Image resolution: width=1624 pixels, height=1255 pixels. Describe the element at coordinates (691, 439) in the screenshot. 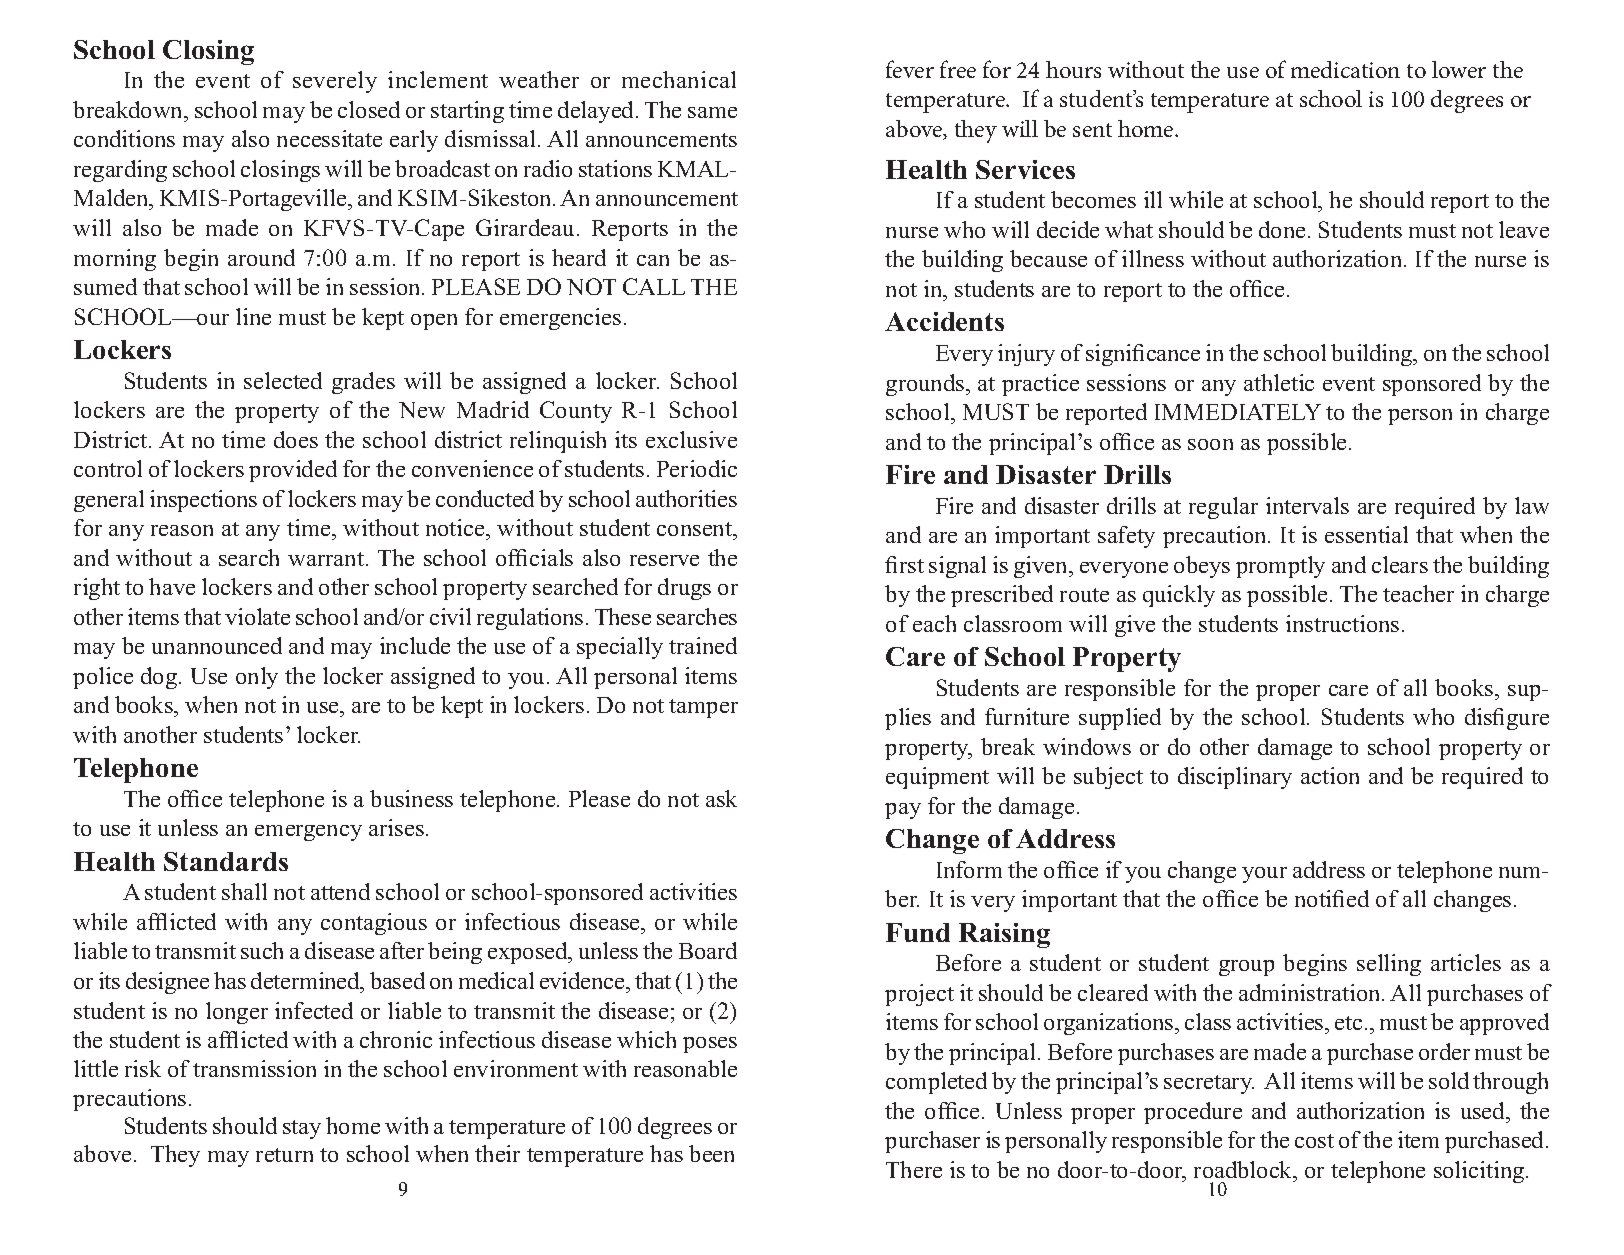

I see `exclusive` at that location.
